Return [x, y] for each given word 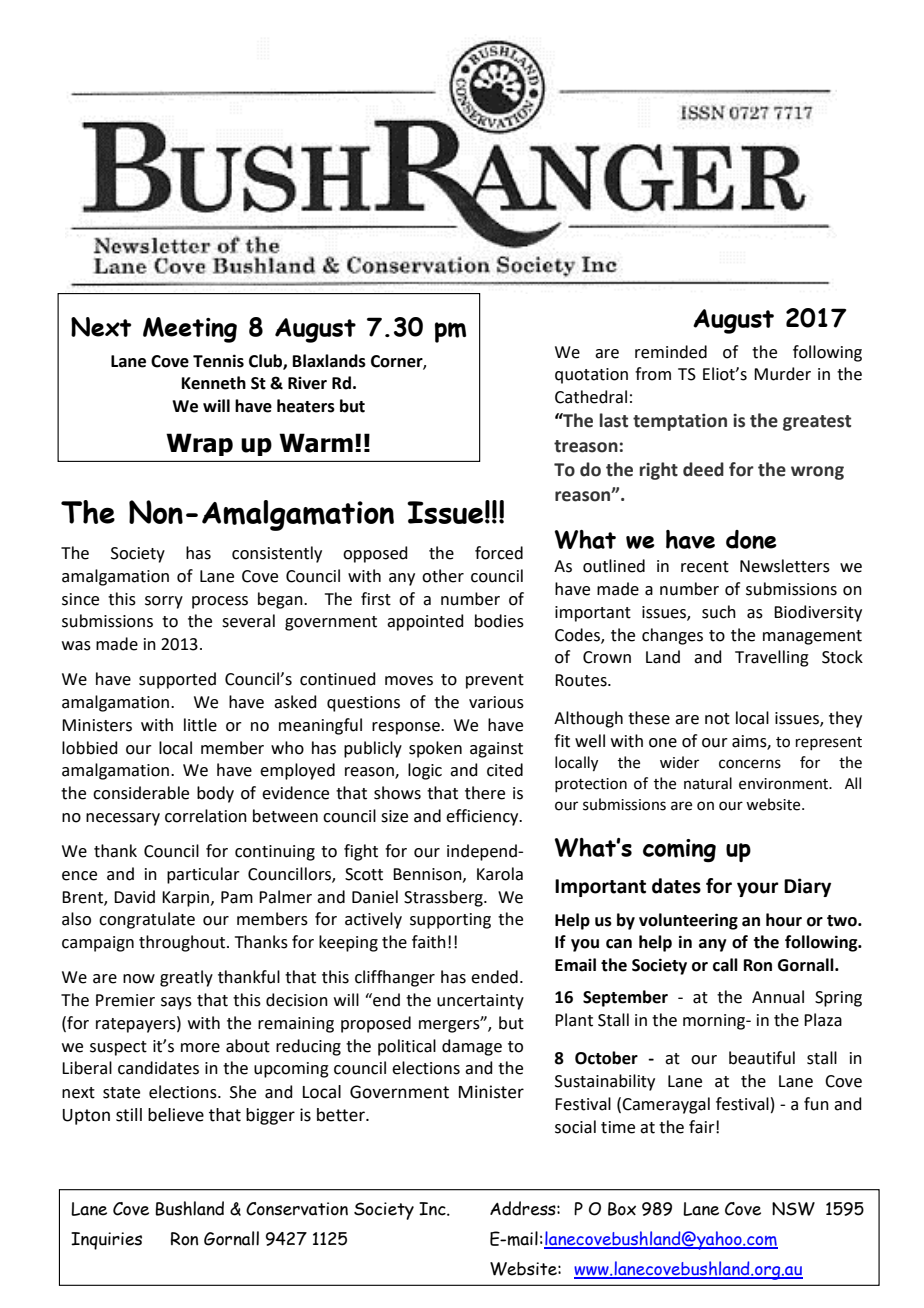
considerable [141, 793]
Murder [782, 374]
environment [784, 784]
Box [622, 1209]
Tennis [218, 361]
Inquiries [106, 1241]
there [485, 793]
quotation [591, 376]
